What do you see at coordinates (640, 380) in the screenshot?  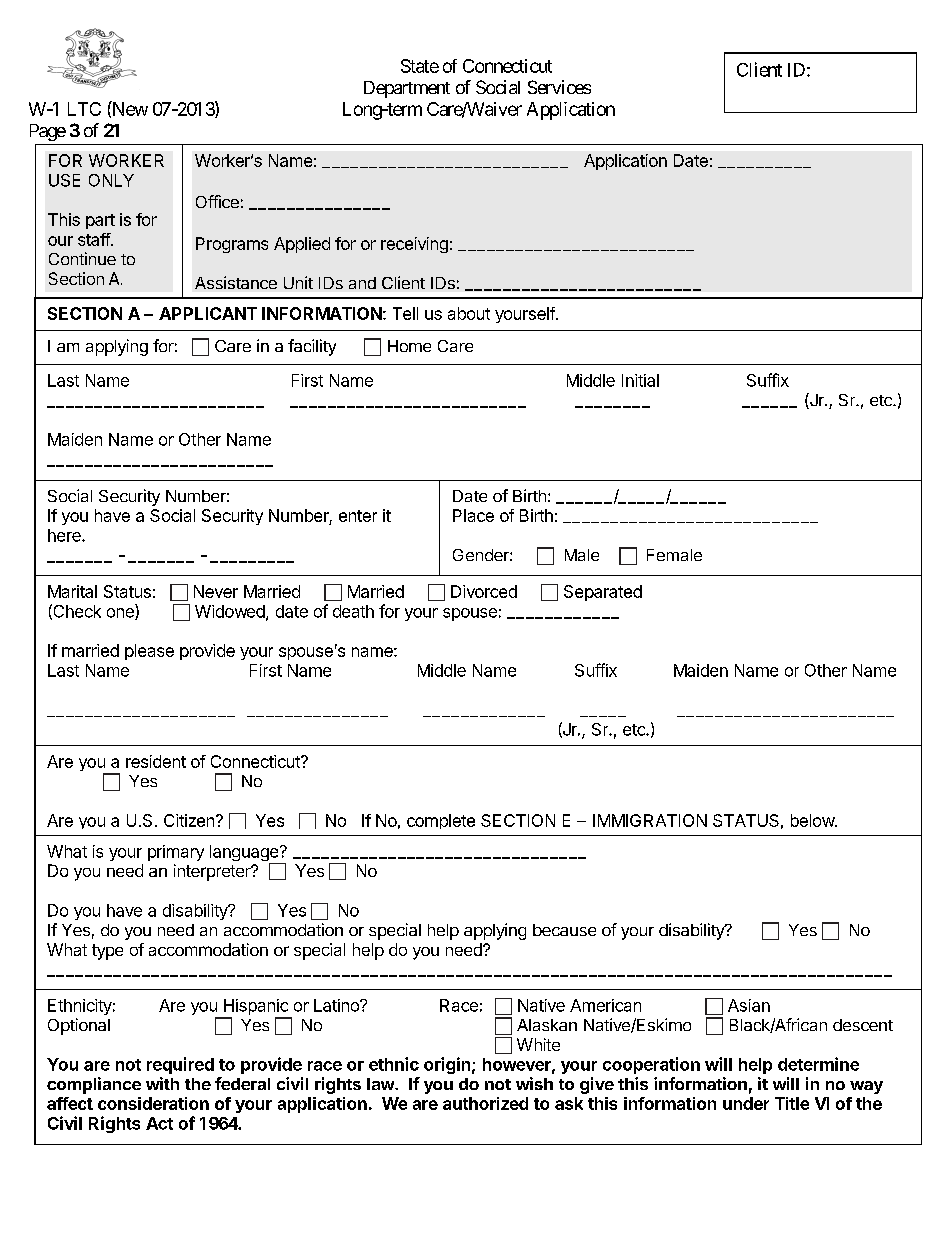 I see `Initial` at bounding box center [640, 380].
